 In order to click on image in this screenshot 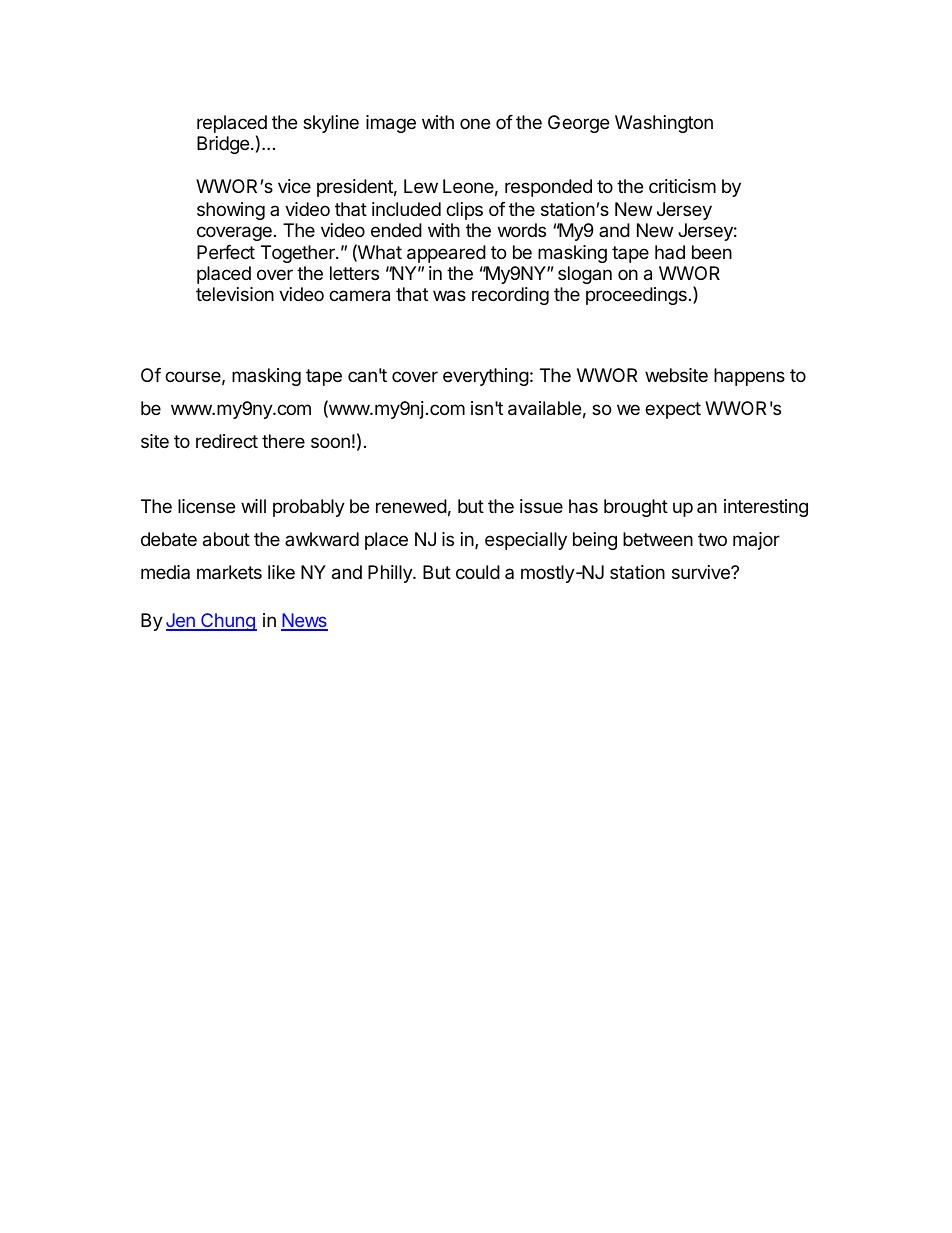, I will do `click(391, 124)`.
